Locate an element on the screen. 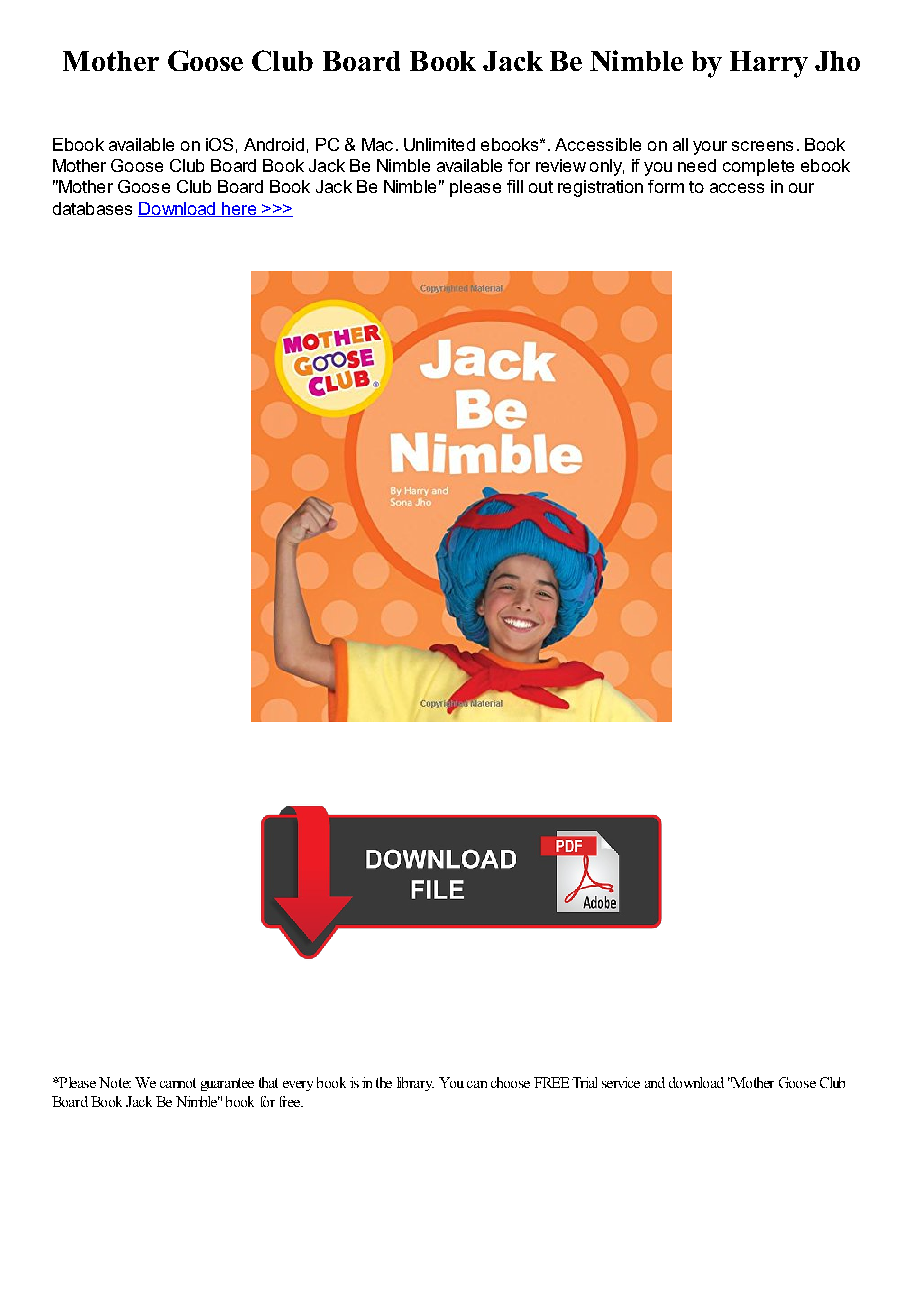  here is located at coordinates (239, 209).
